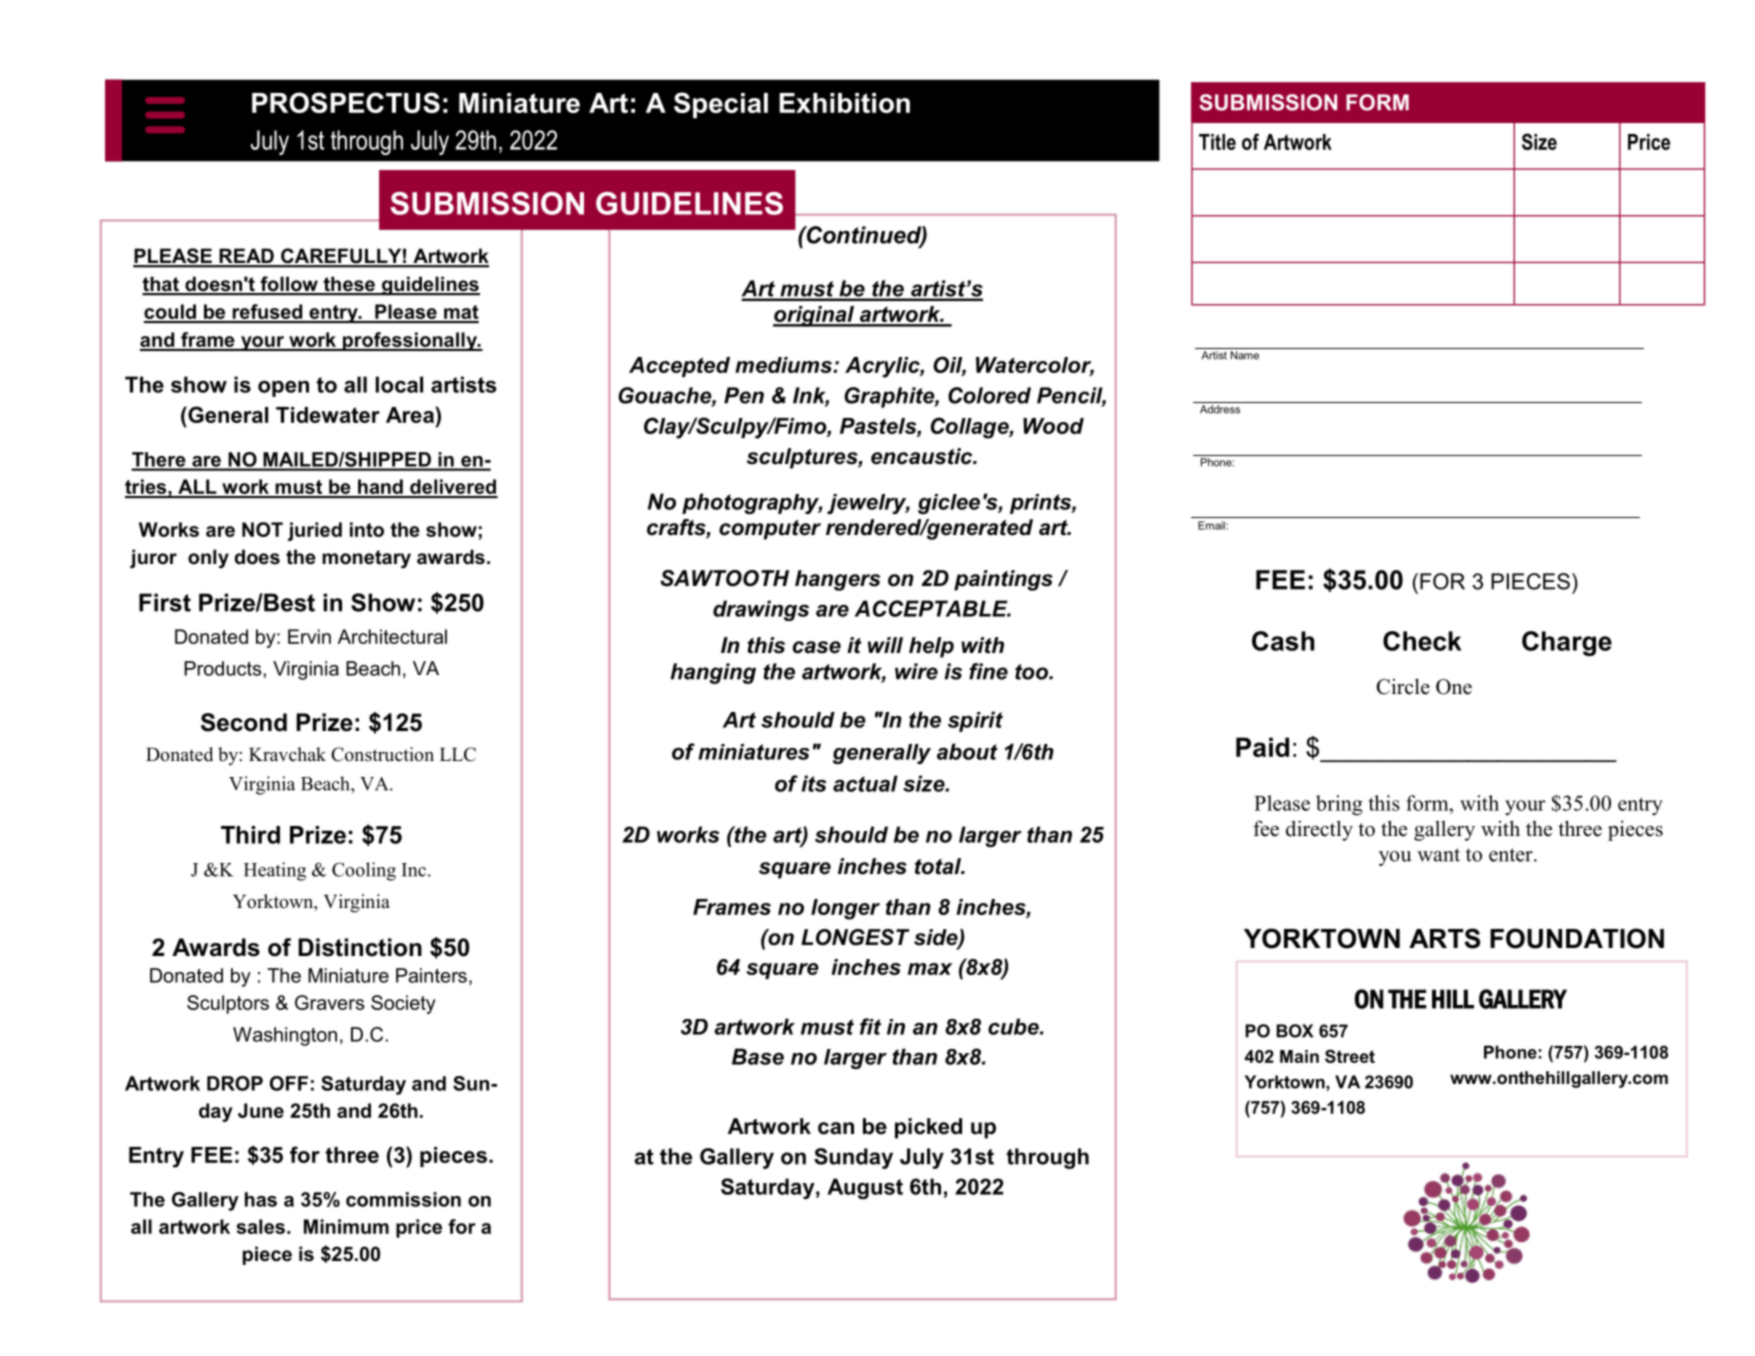 This page has height=1356, width=1755. What do you see at coordinates (346, 102) in the page?
I see `PROSPECTUS` at bounding box center [346, 102].
